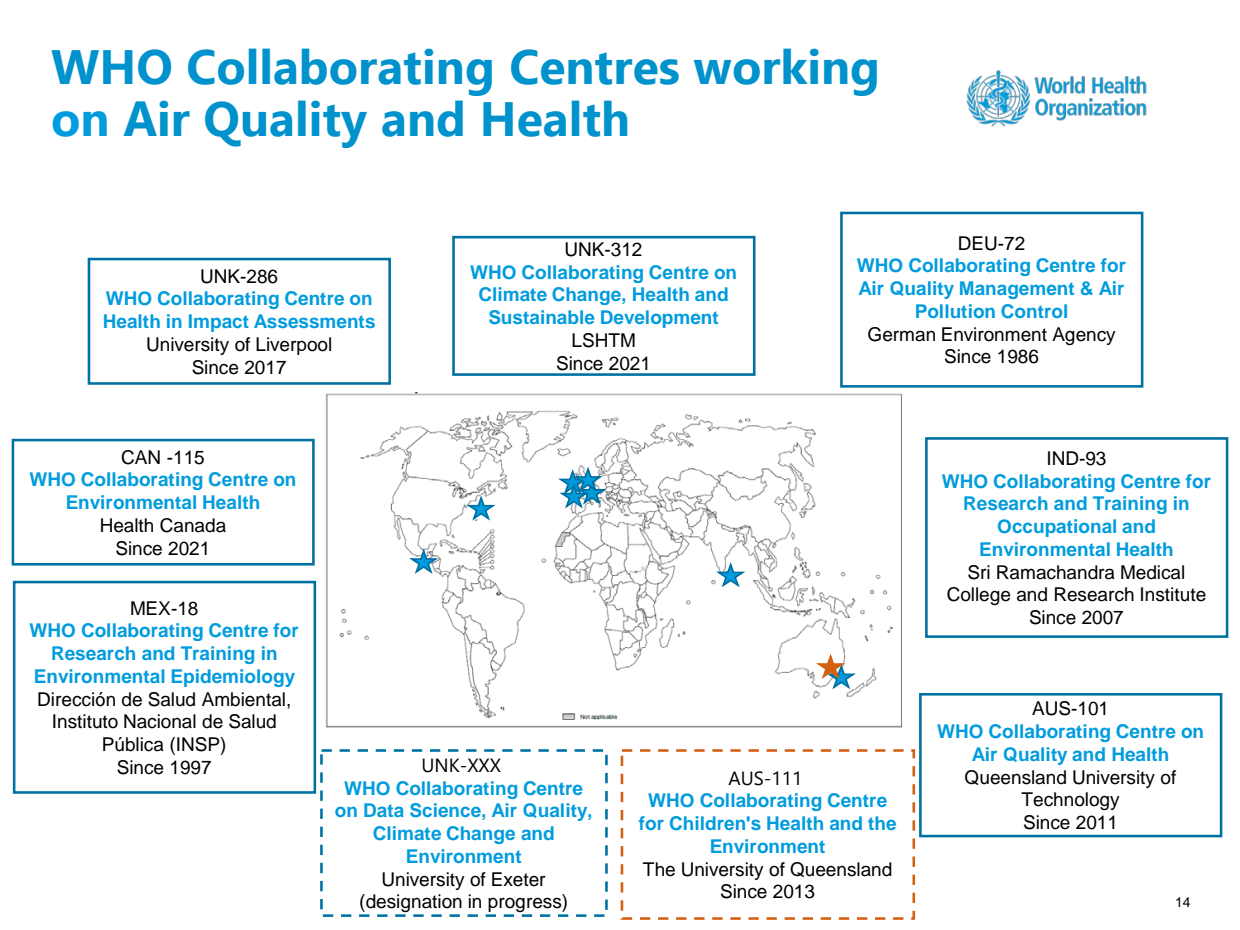 The image size is (1240, 930). Describe the element at coordinates (193, 525) in the page. I see `Canada` at that location.
